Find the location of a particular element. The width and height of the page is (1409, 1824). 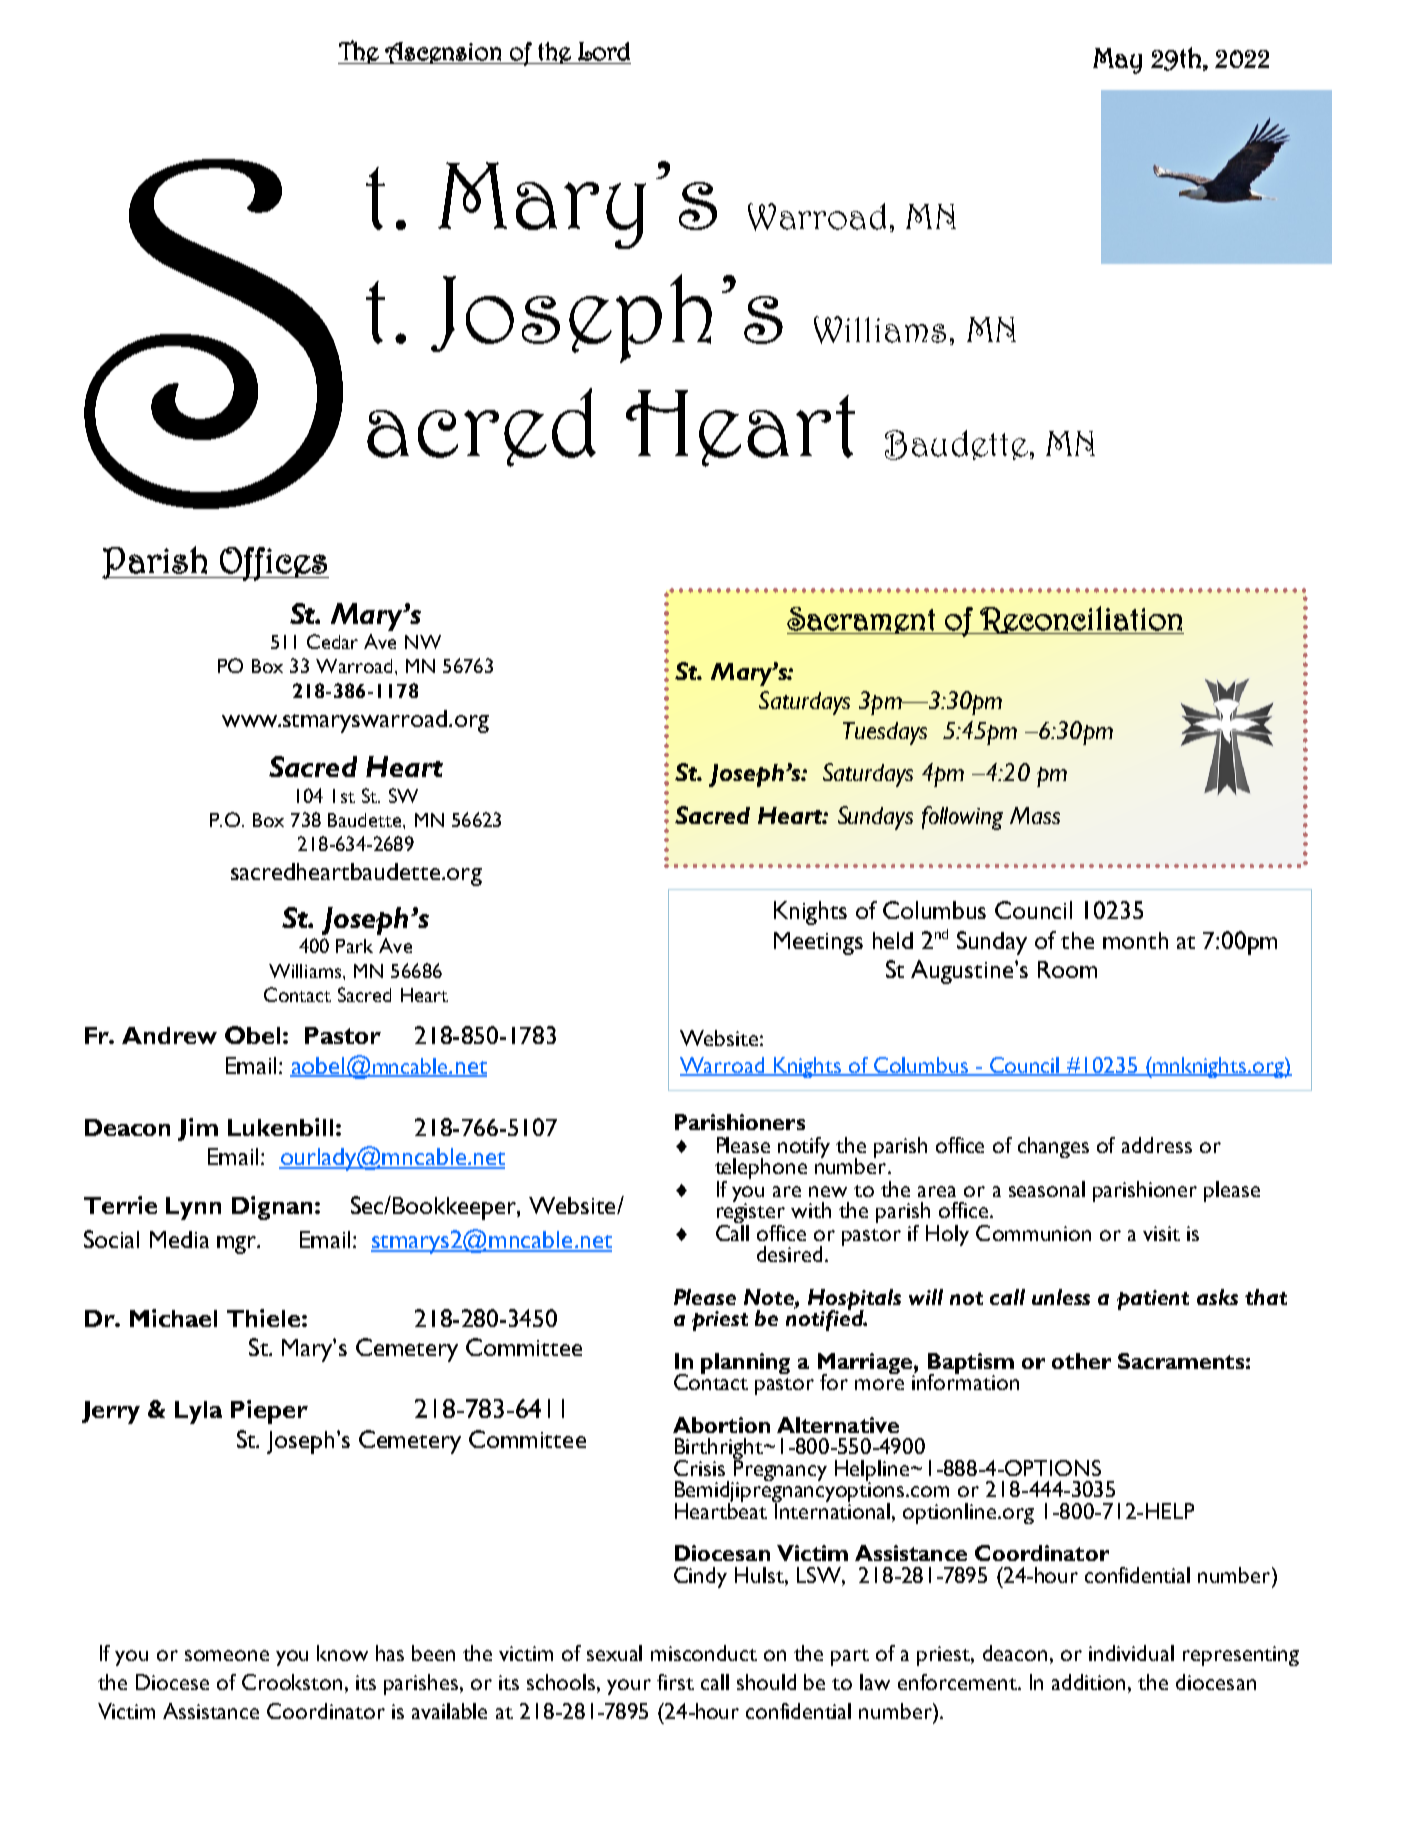

individual is located at coordinates (1131, 1653).
